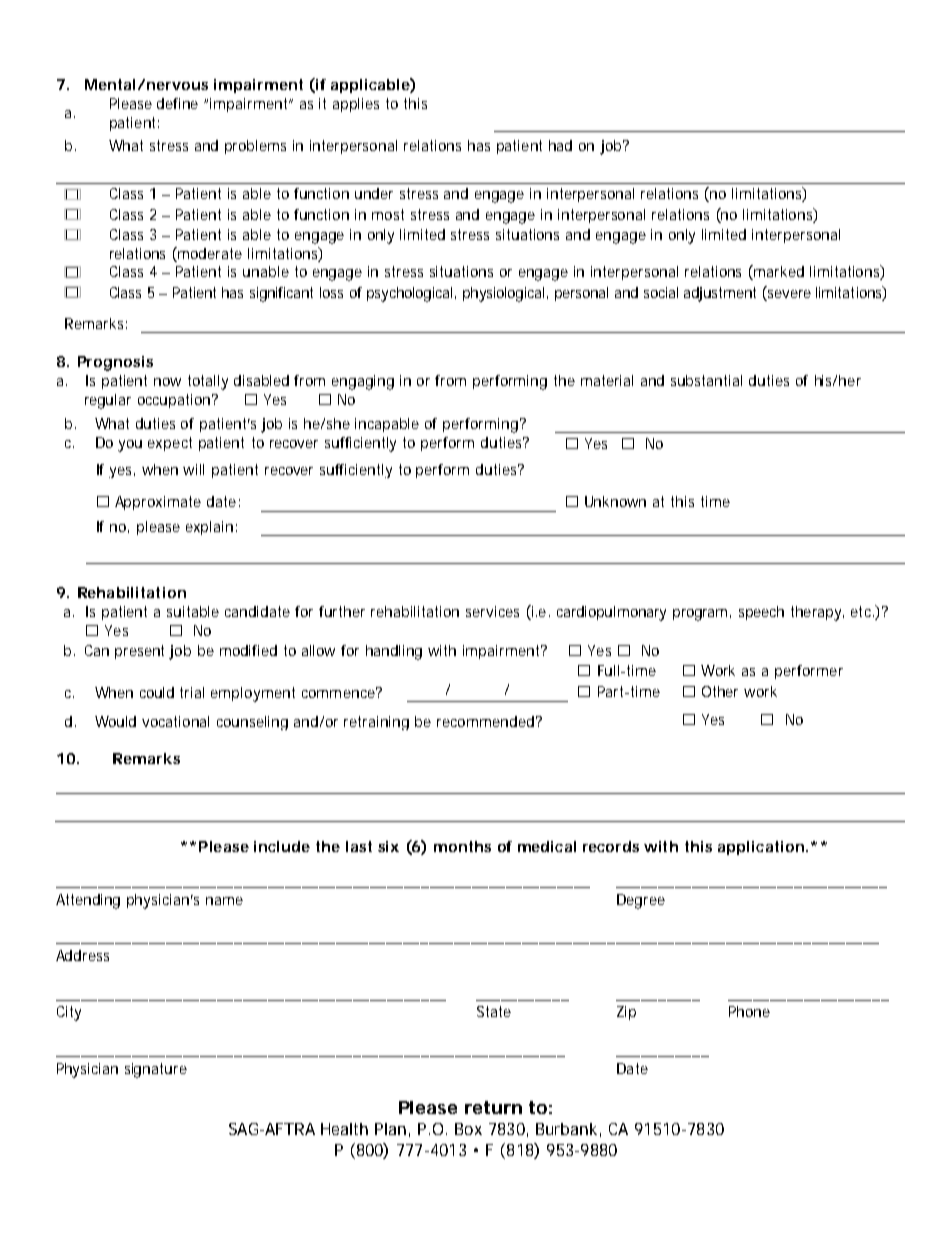 The image size is (952, 1233). Describe the element at coordinates (175, 721) in the screenshot. I see `vocational` at that location.
